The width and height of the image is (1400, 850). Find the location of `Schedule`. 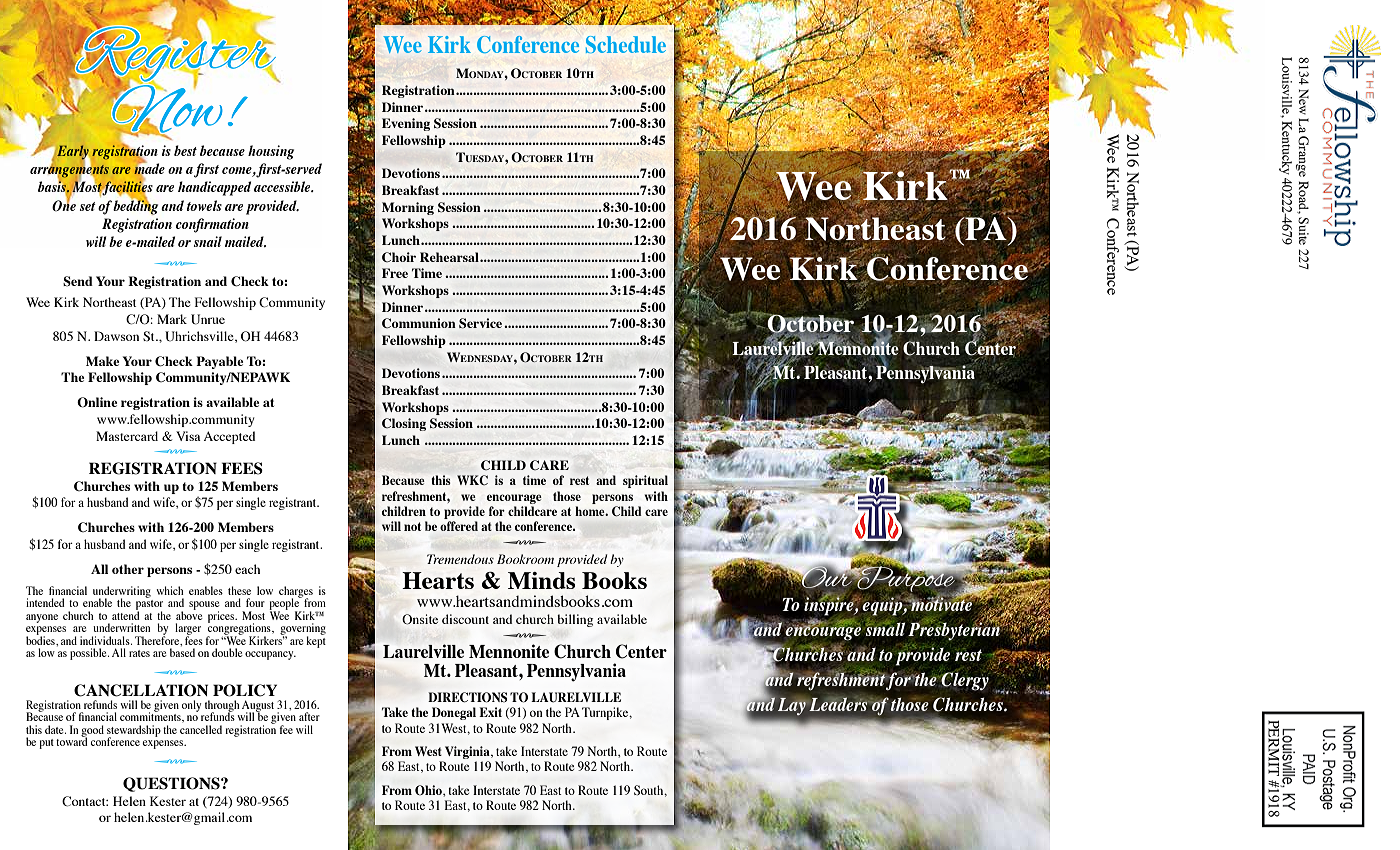

Schedule is located at coordinates (626, 44).
